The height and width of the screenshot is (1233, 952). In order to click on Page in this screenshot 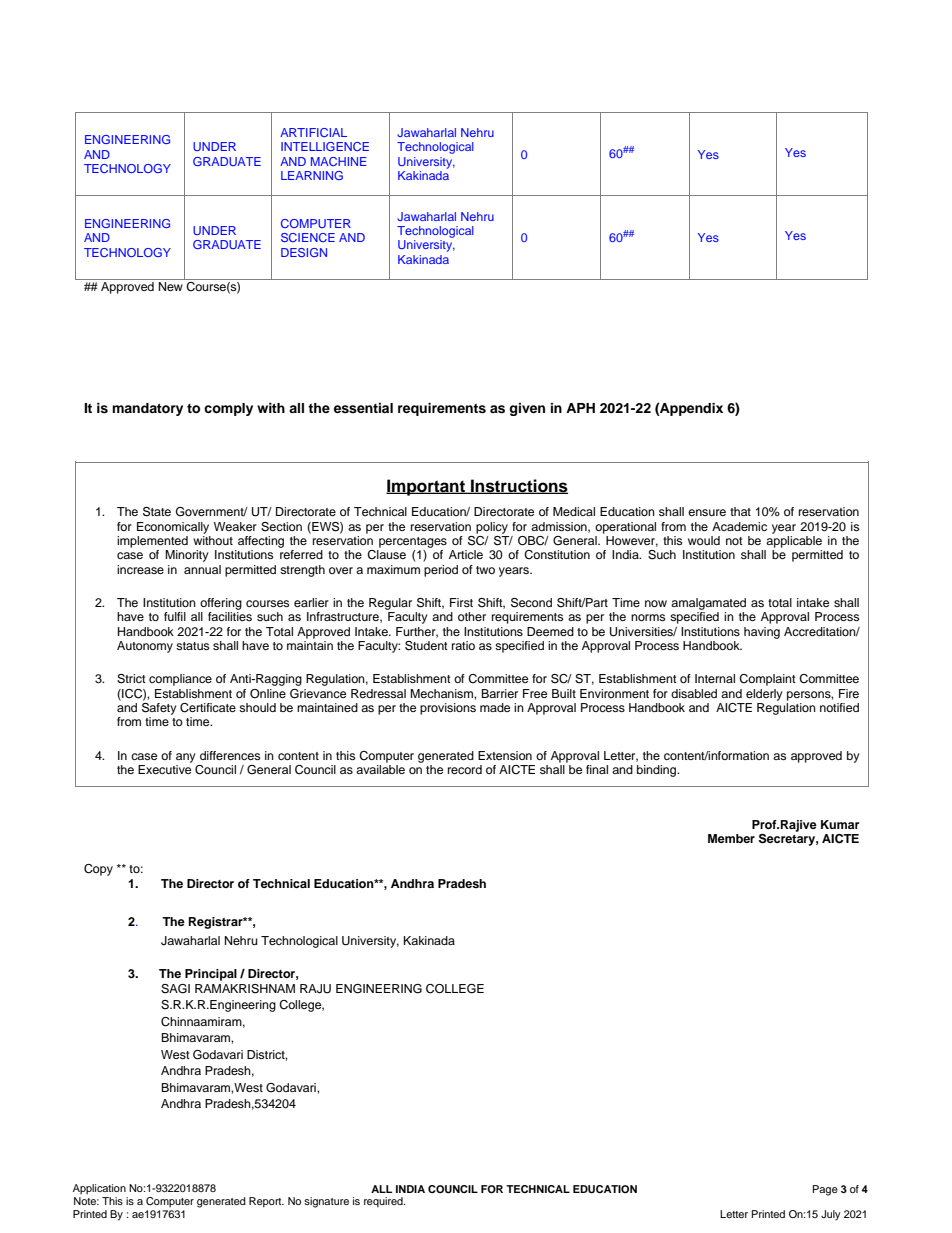, I will do `click(825, 1190)`.
